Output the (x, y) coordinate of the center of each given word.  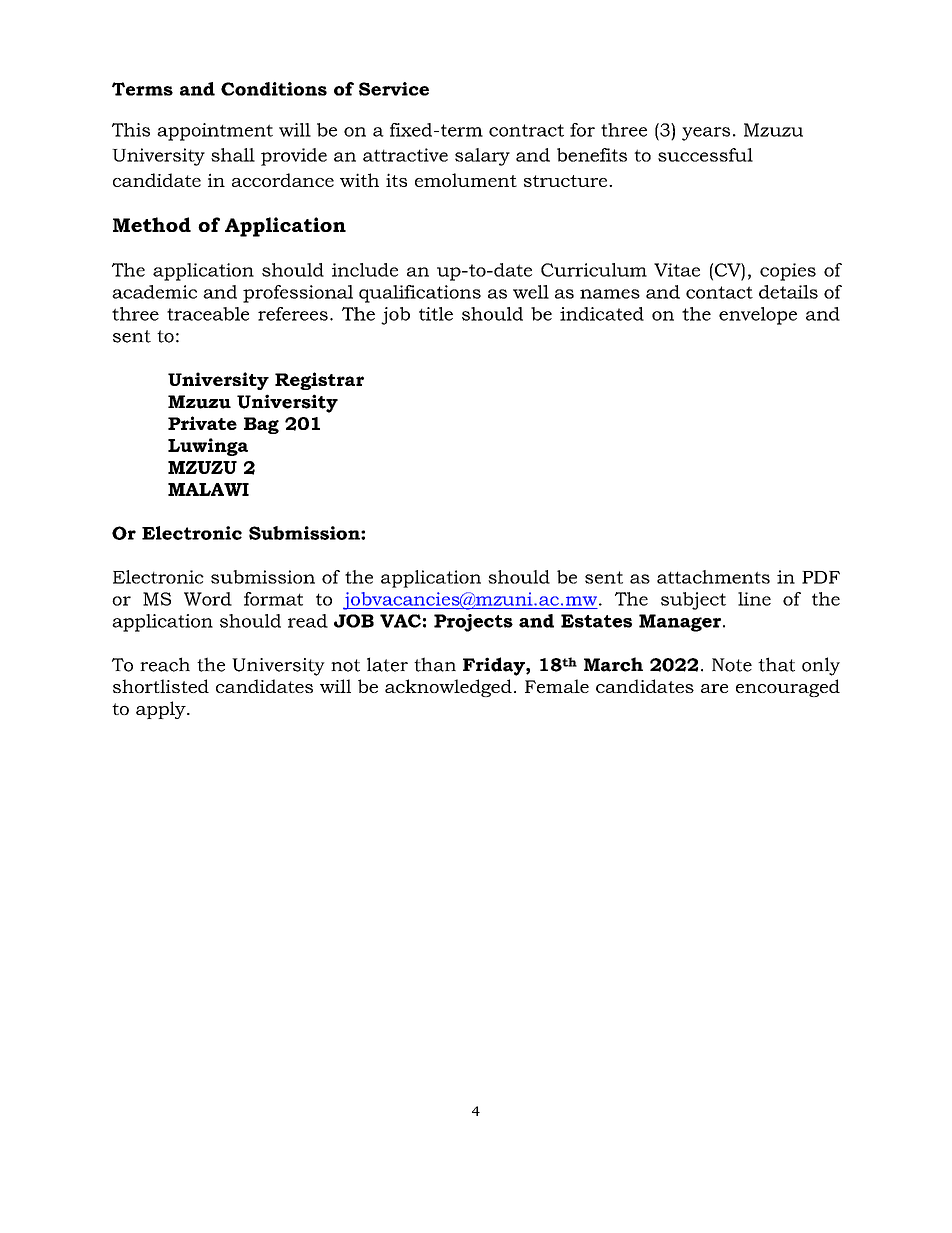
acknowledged (448, 688)
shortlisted (161, 686)
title (436, 314)
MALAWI (208, 489)
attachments (713, 577)
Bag (261, 425)
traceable (208, 314)
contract (526, 130)
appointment (215, 132)
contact (719, 292)
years (706, 134)
